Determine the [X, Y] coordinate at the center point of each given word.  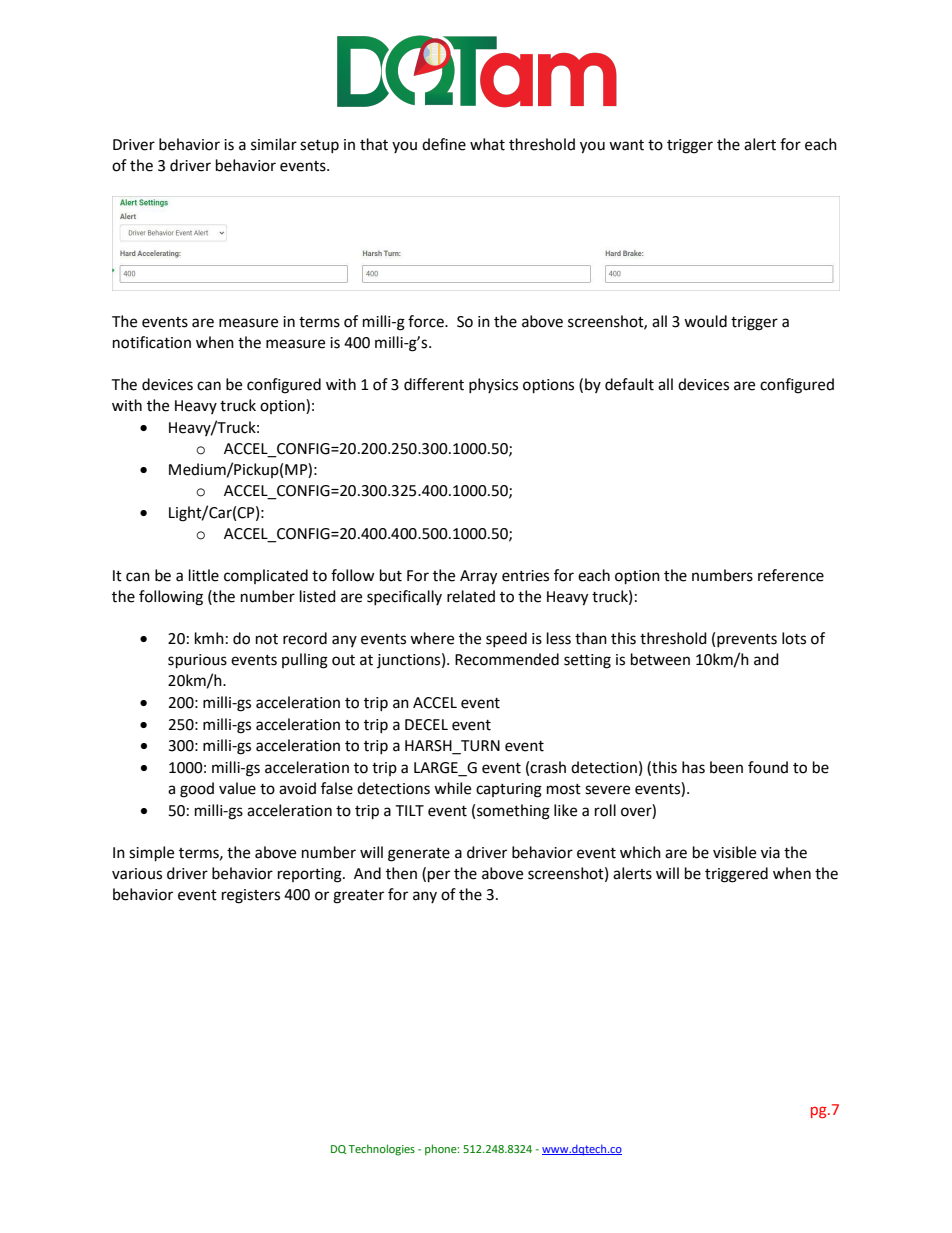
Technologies [381, 1150]
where [432, 638]
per [439, 876]
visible [734, 852]
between [660, 659]
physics [493, 385]
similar [274, 144]
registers [251, 896]
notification [152, 342]
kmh [209, 638]
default [629, 384]
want [626, 145]
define [444, 144]
